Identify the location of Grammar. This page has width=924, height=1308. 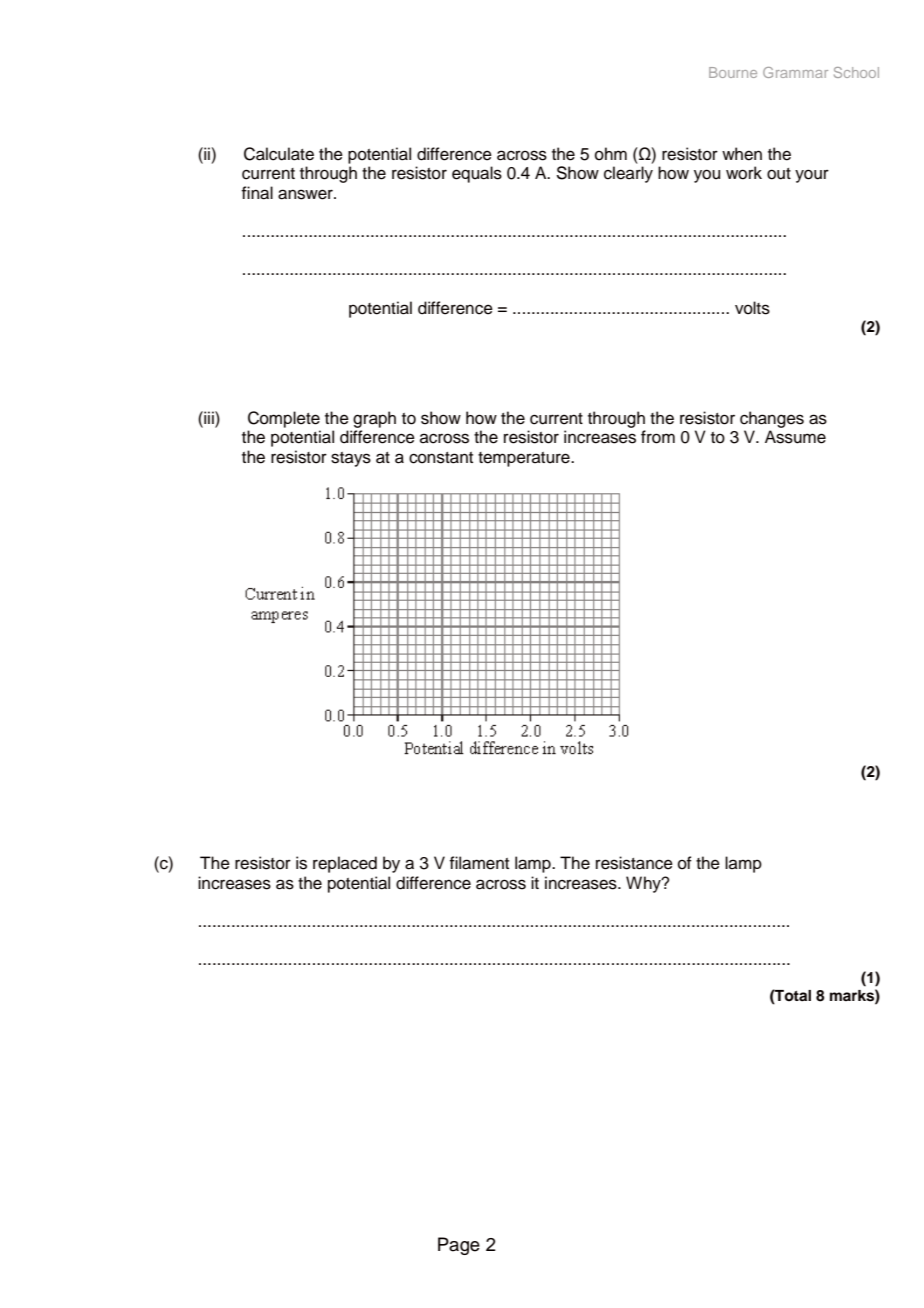
(795, 72).
